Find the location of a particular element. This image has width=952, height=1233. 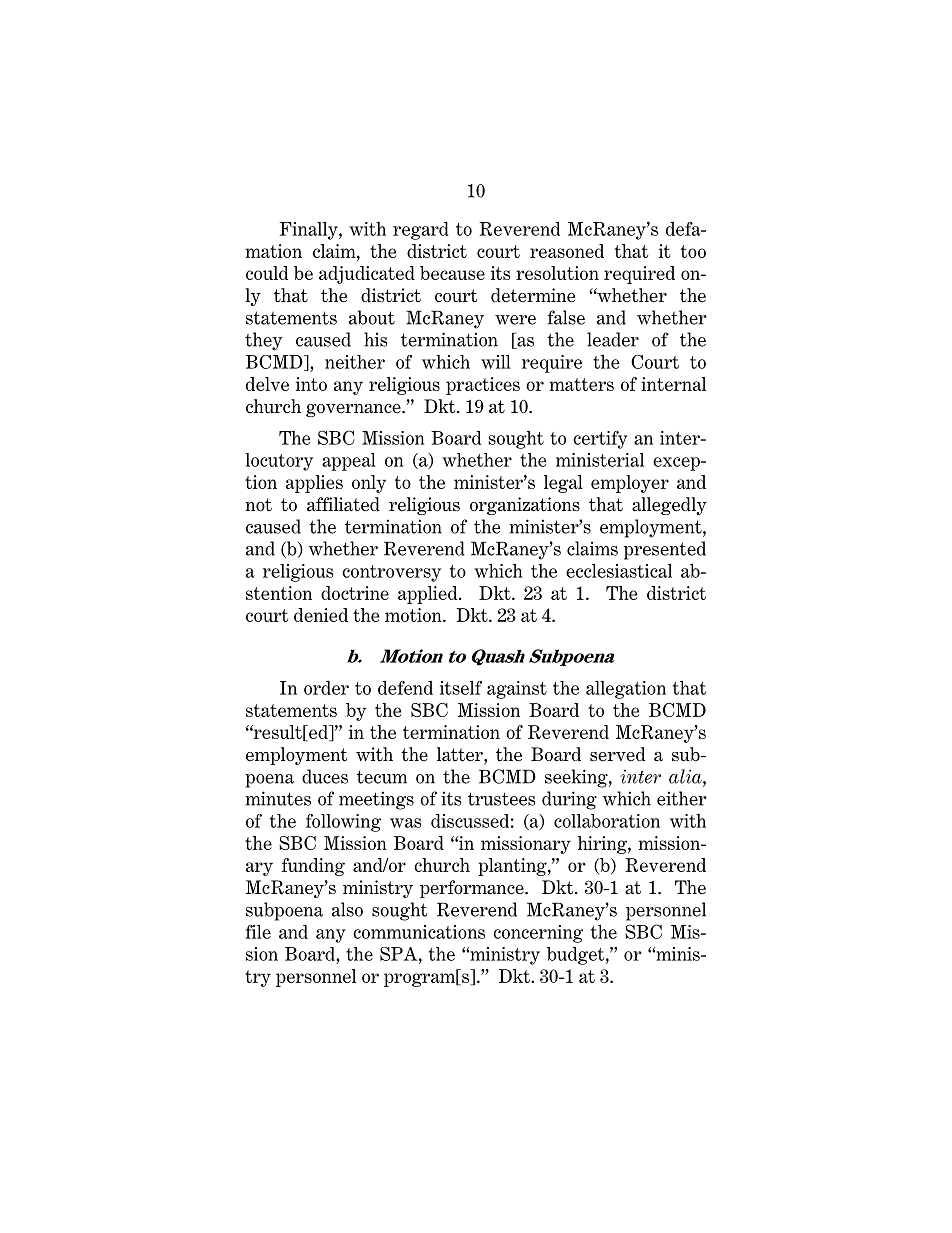

employer is located at coordinates (630, 484).
